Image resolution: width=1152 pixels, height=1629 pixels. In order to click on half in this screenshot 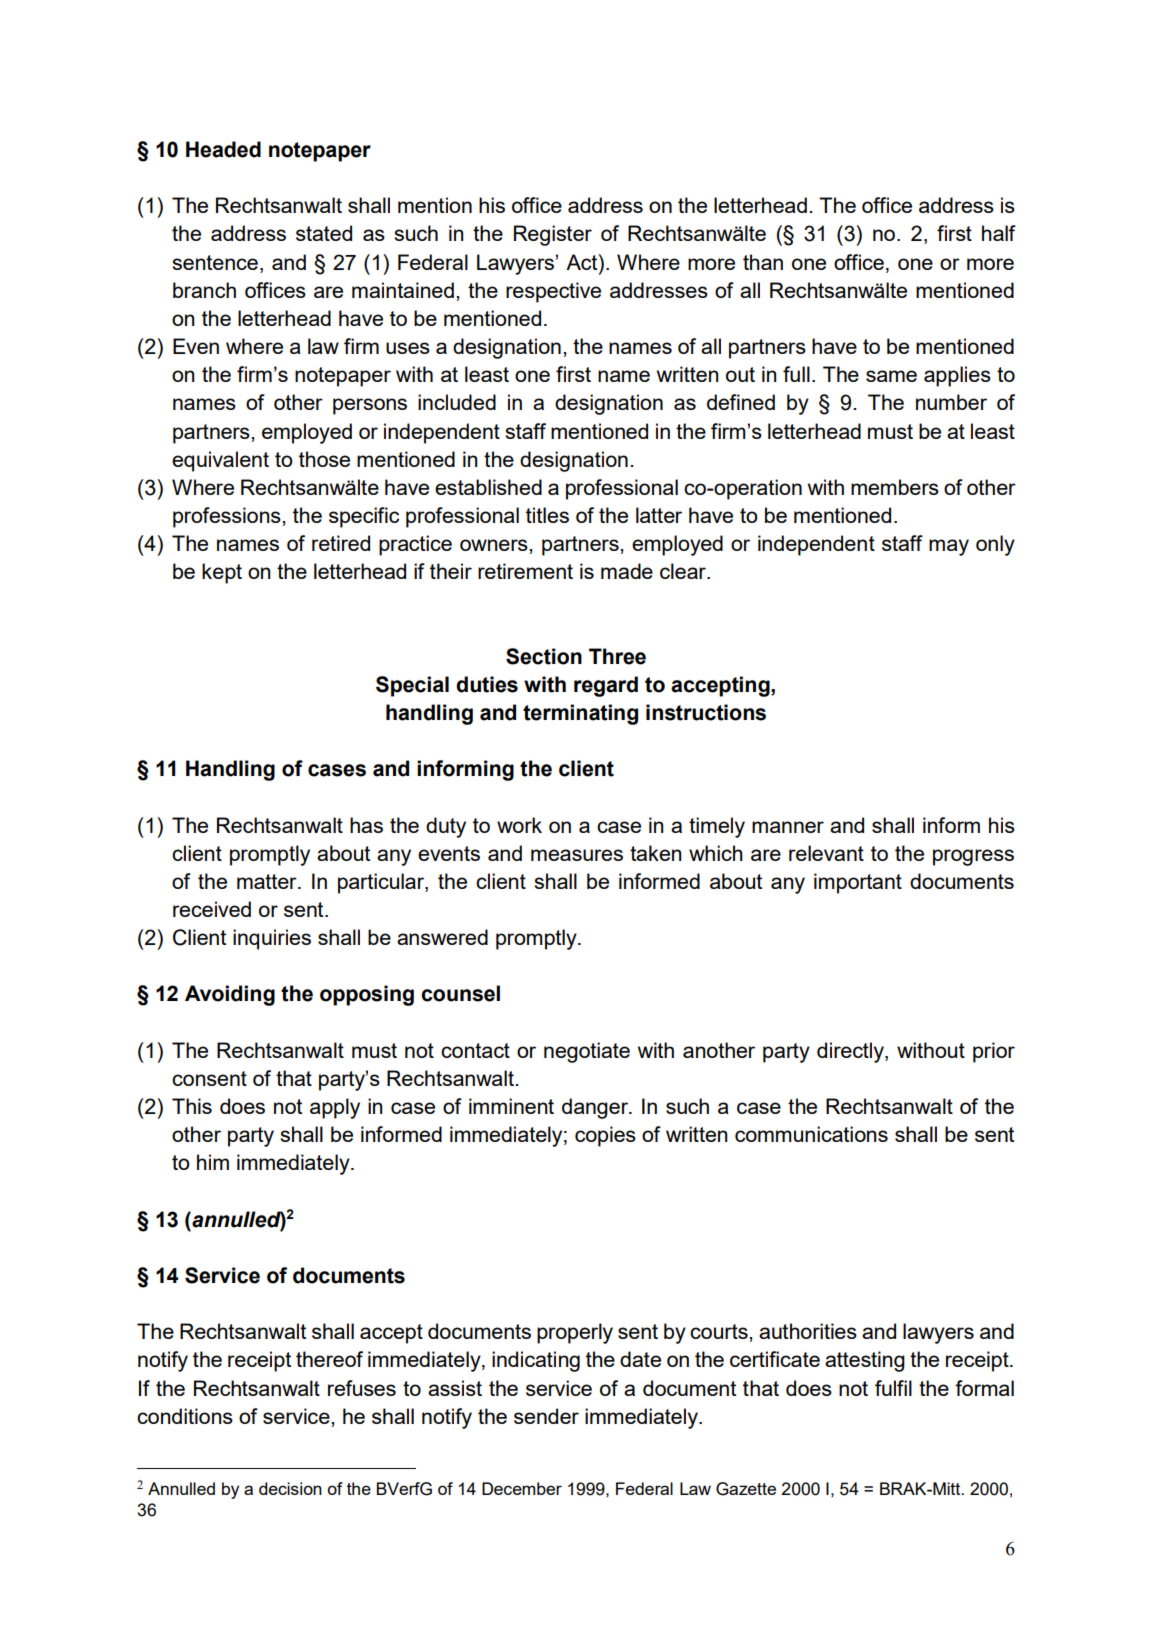, I will do `click(999, 233)`.
